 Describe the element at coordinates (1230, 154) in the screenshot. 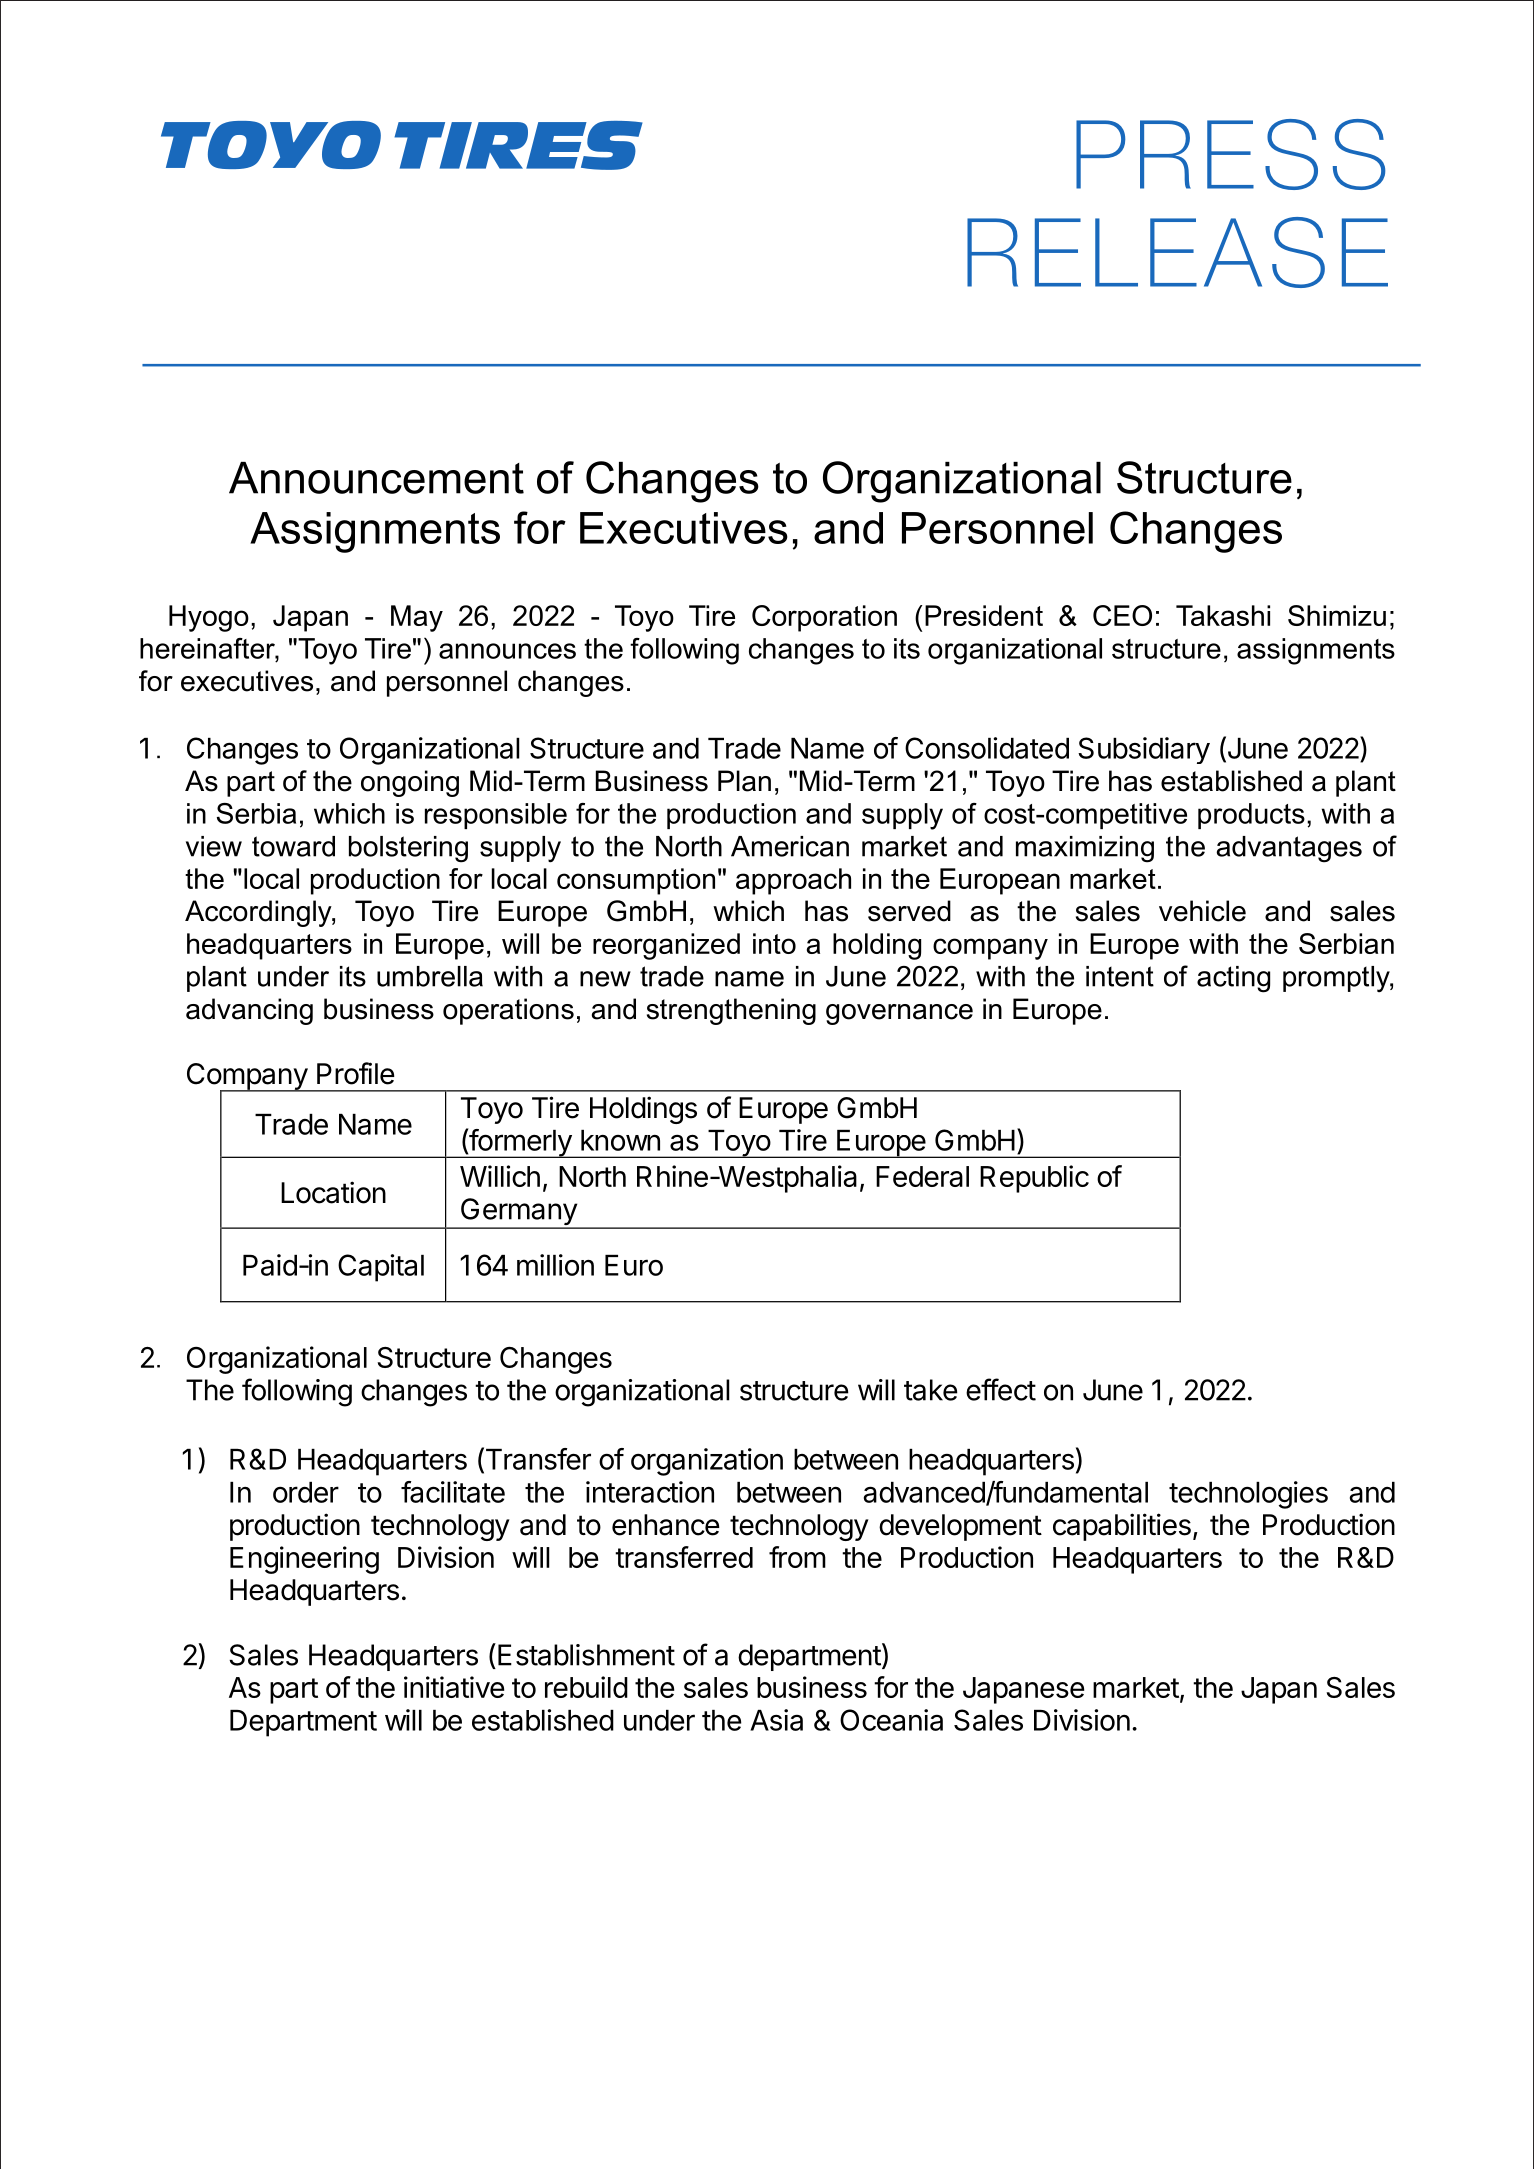

I see `PRESS` at that location.
